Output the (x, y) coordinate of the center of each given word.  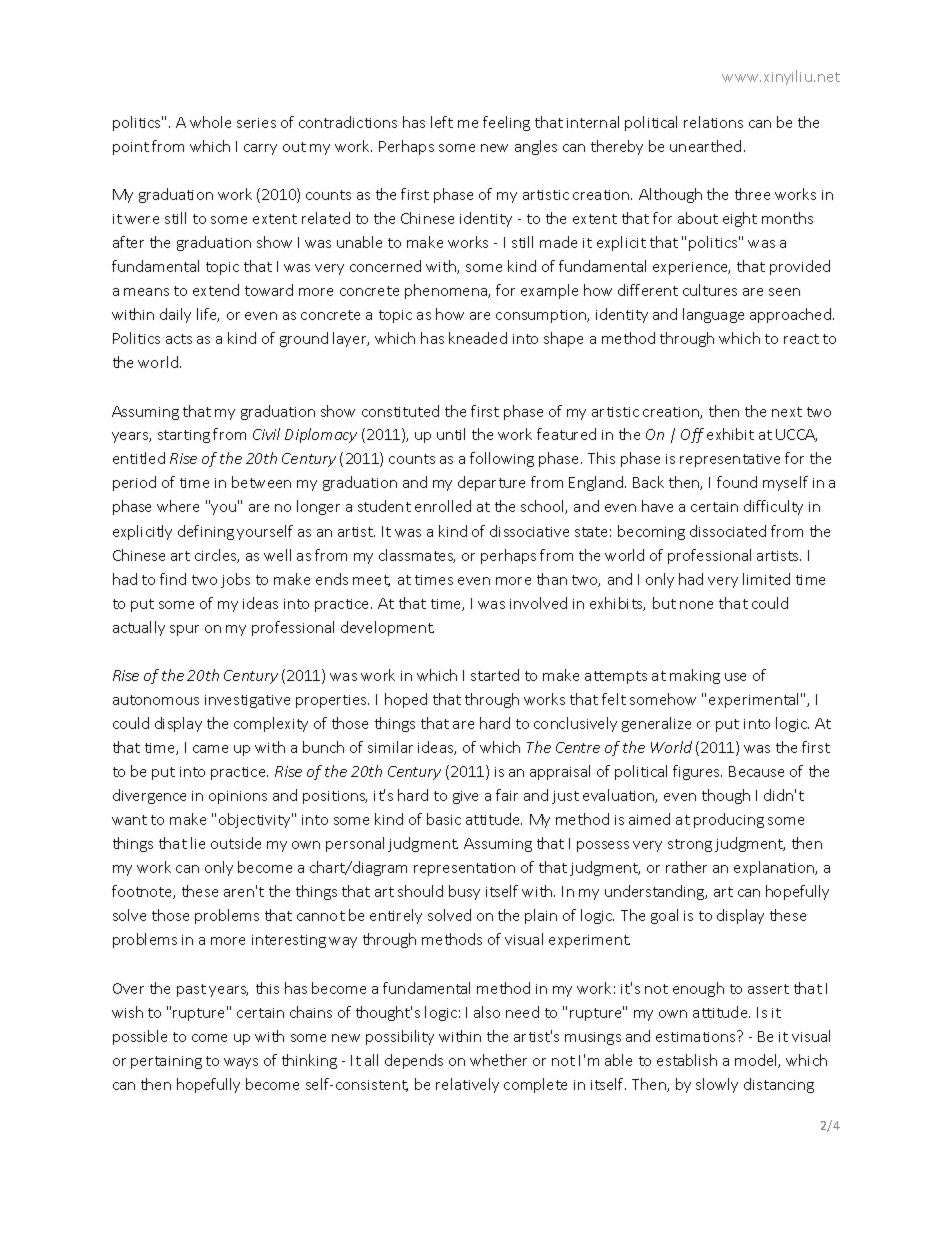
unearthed (705, 146)
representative (730, 460)
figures (697, 772)
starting (184, 436)
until (451, 434)
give (465, 797)
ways (241, 1063)
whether (498, 1060)
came (210, 749)
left (442, 122)
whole (210, 122)
